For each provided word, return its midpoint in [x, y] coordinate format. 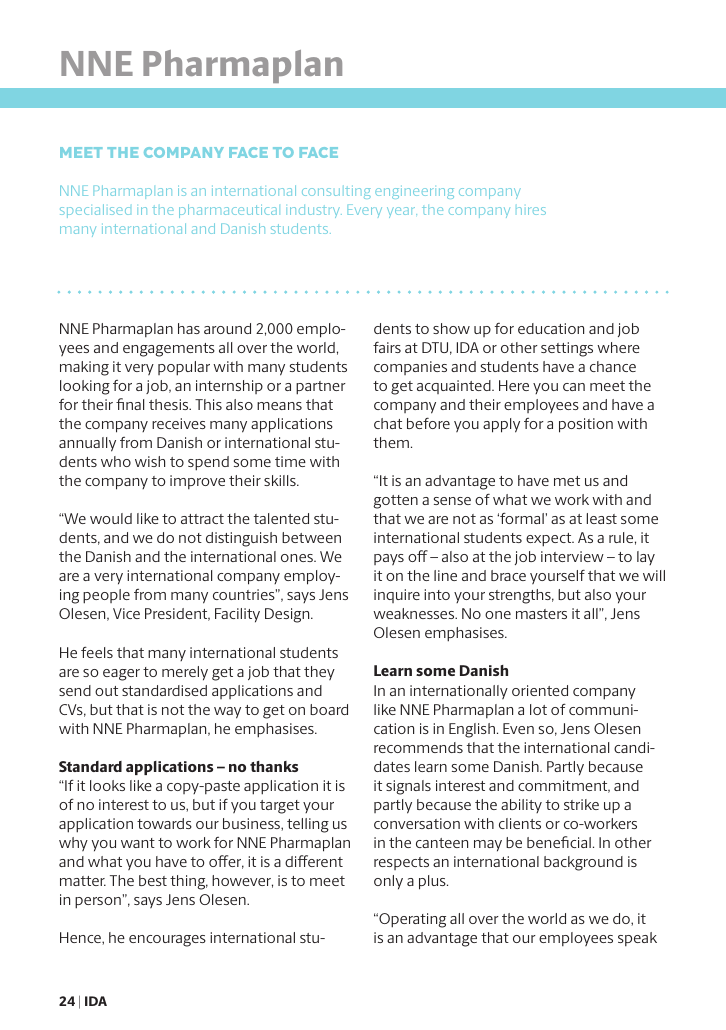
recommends [418, 747]
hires [531, 211]
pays [389, 559]
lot [538, 709]
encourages [167, 941]
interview [572, 556]
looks [107, 785]
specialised [95, 211]
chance [613, 366]
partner [321, 388]
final [130, 404]
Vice [126, 613]
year [402, 212]
